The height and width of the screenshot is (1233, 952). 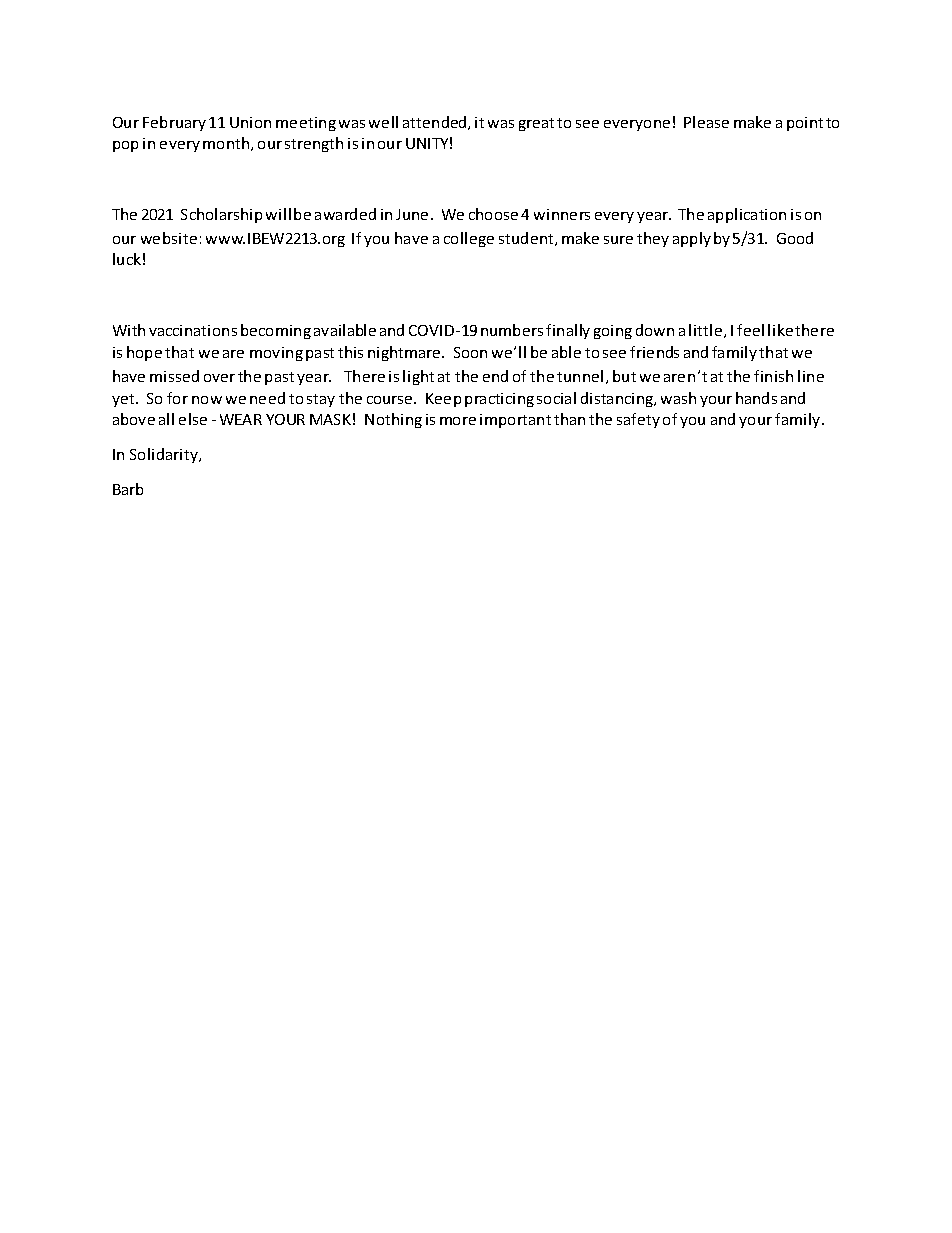 What do you see at coordinates (128, 489) in the screenshot?
I see `Barb` at bounding box center [128, 489].
